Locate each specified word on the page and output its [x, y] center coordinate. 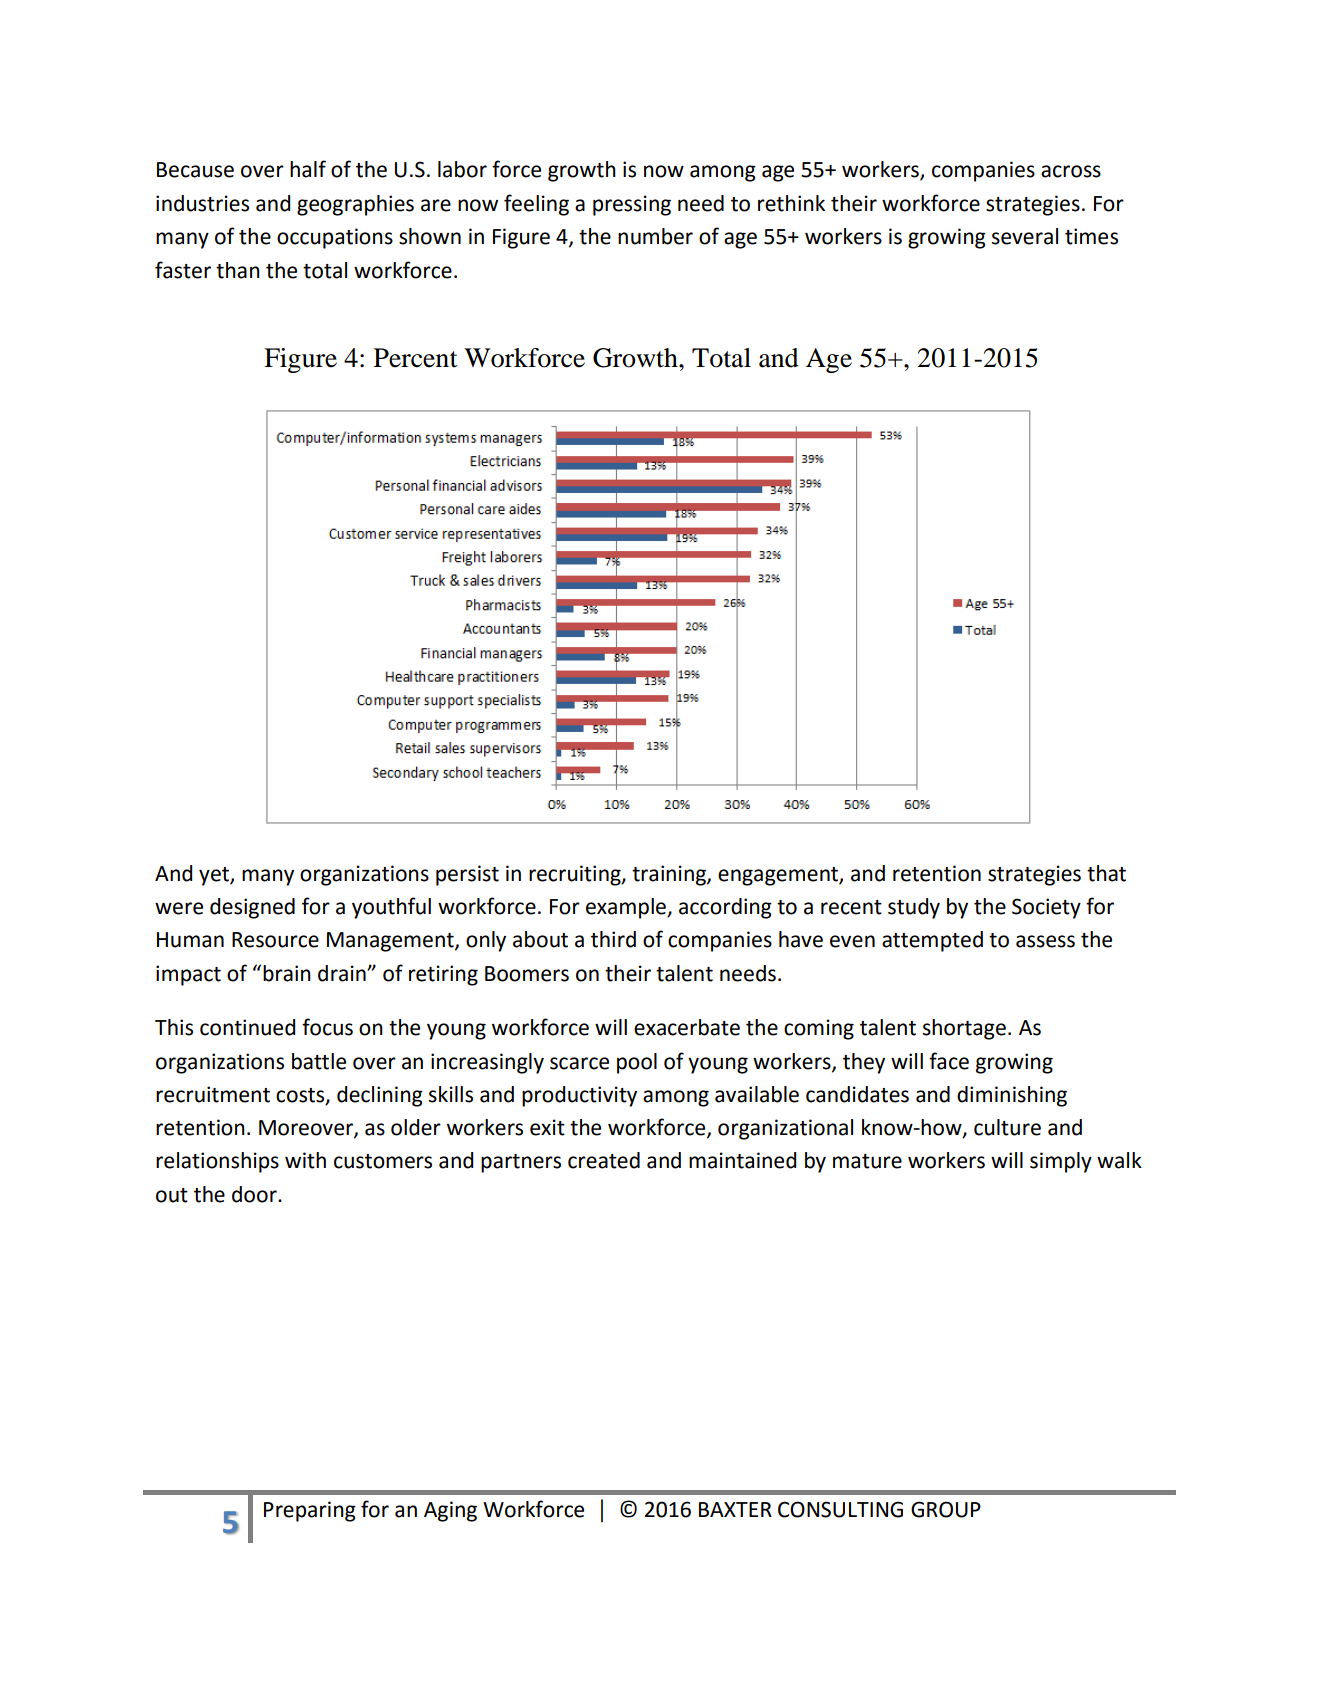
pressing [632, 205]
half [308, 169]
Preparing [310, 1511]
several [1025, 236]
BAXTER [735, 1509]
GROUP [946, 1509]
